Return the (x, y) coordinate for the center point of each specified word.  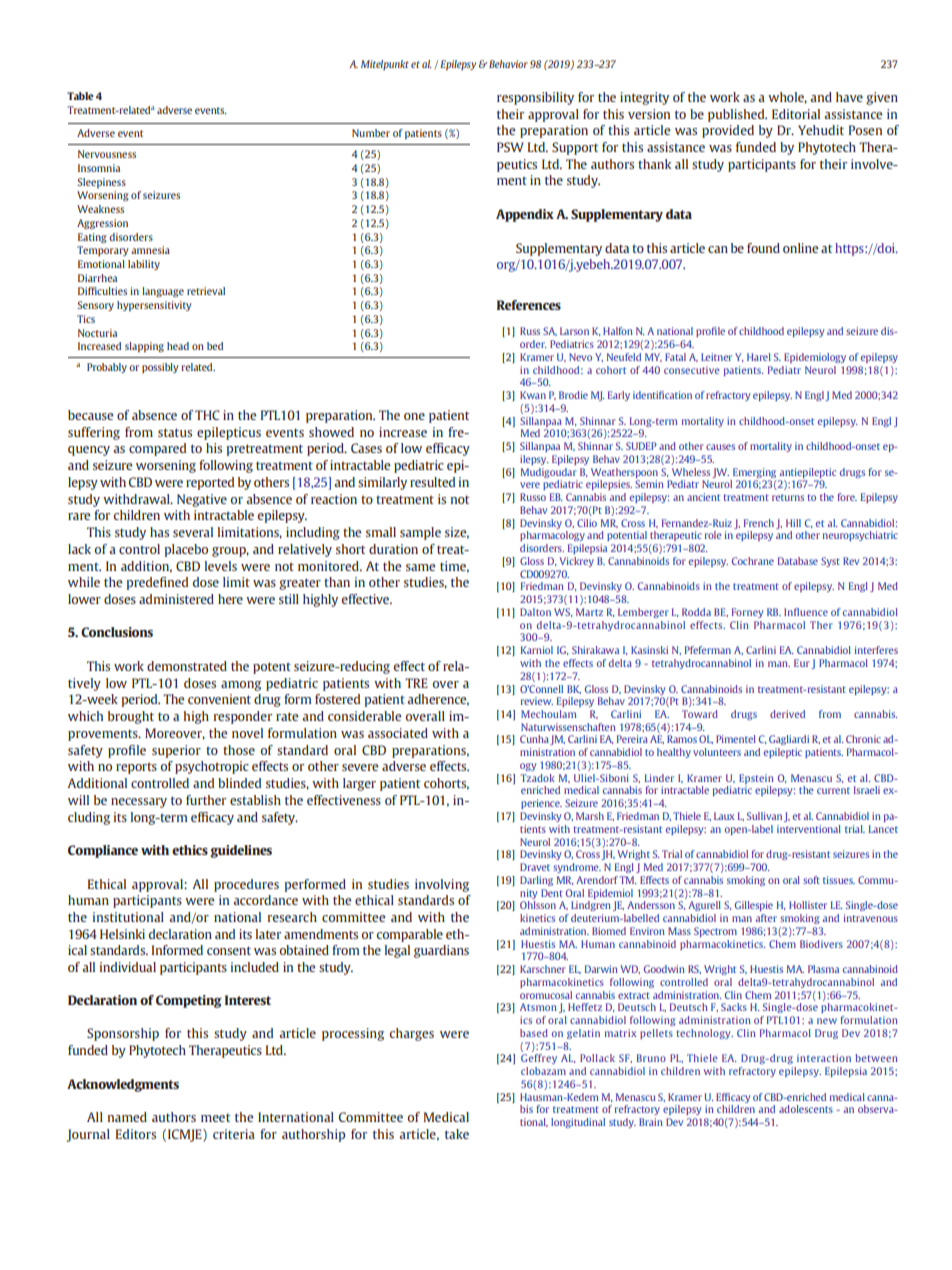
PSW (510, 147)
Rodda (696, 612)
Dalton (535, 612)
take (457, 1134)
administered (176, 599)
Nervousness (107, 154)
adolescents (806, 1109)
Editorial (796, 114)
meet (215, 1117)
